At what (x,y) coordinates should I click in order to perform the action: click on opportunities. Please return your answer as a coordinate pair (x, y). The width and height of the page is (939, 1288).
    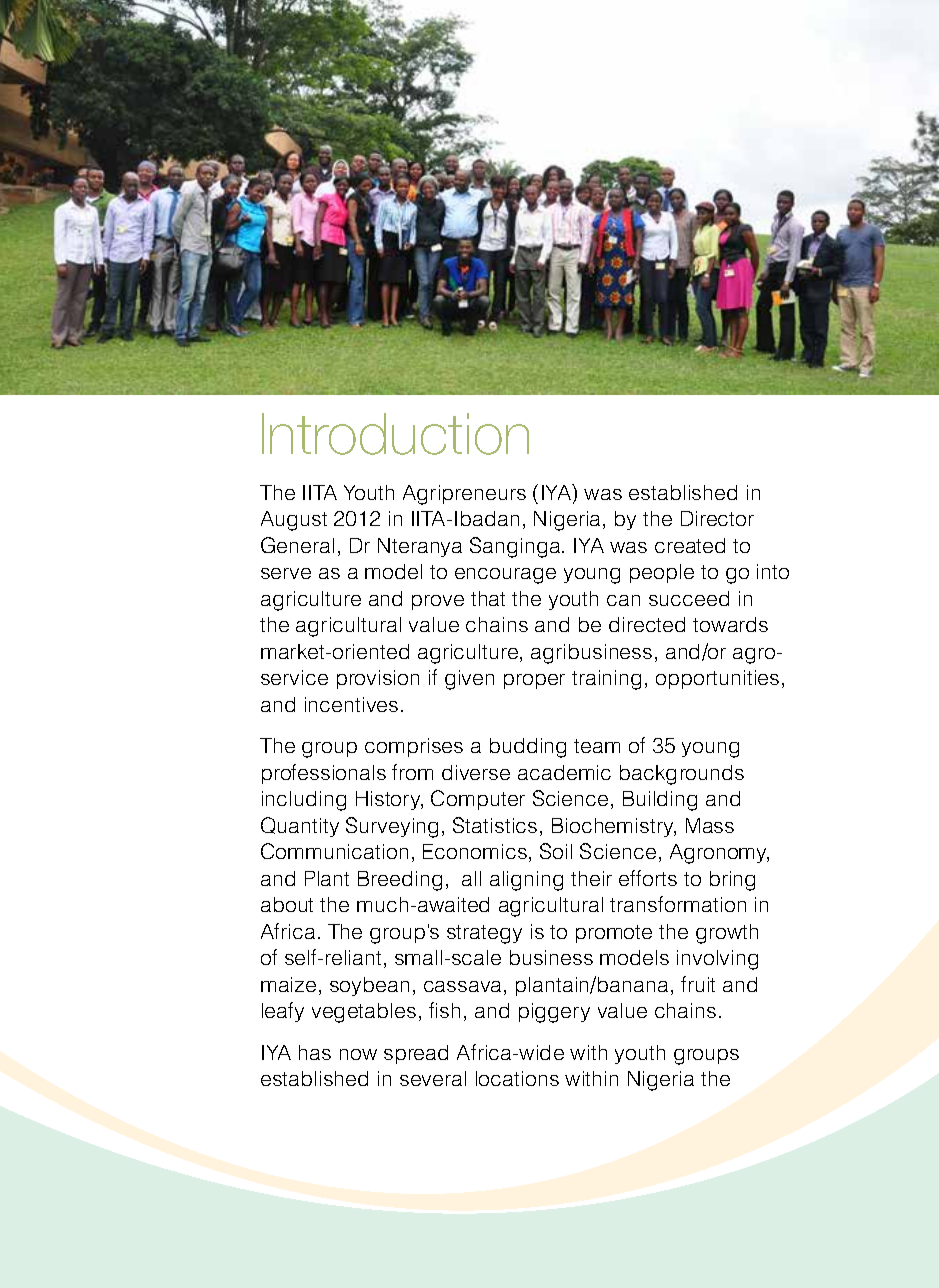
    Looking at the image, I should click on (717, 679).
